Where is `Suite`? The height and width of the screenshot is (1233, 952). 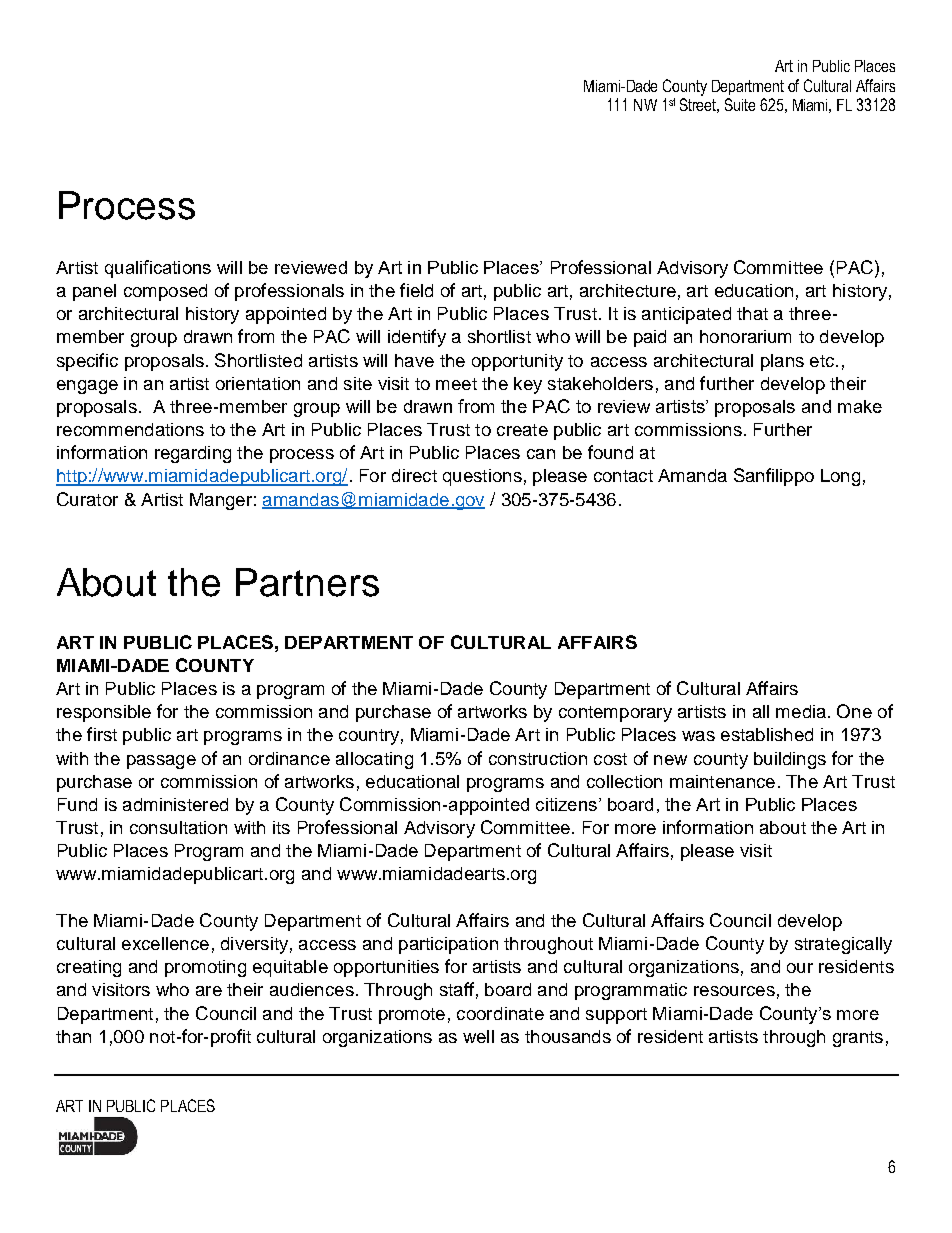
Suite is located at coordinates (740, 104).
